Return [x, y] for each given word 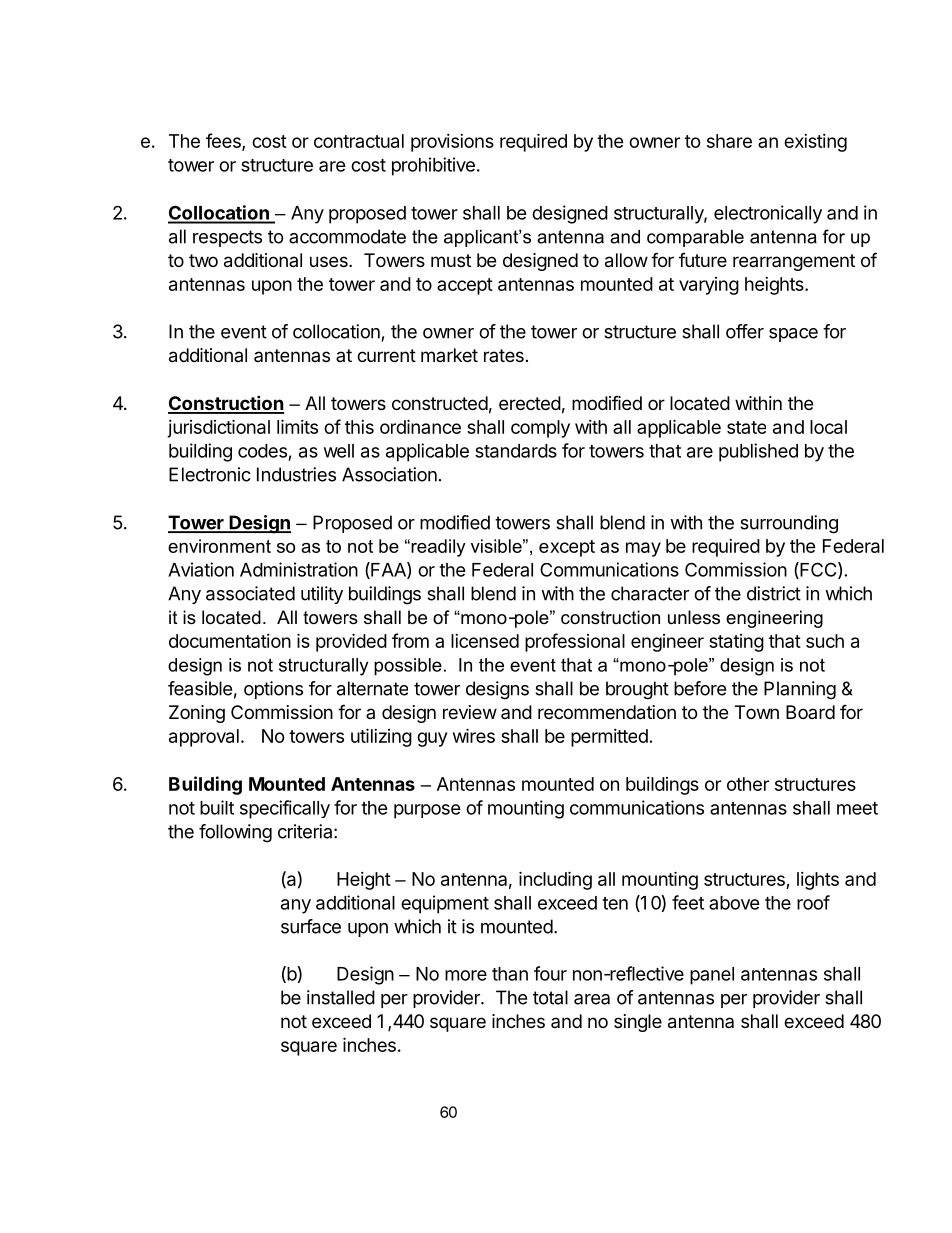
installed [341, 997]
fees [224, 142]
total [550, 997]
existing [815, 143]
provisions [452, 143]
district [774, 593]
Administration [299, 569]
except [567, 548]
